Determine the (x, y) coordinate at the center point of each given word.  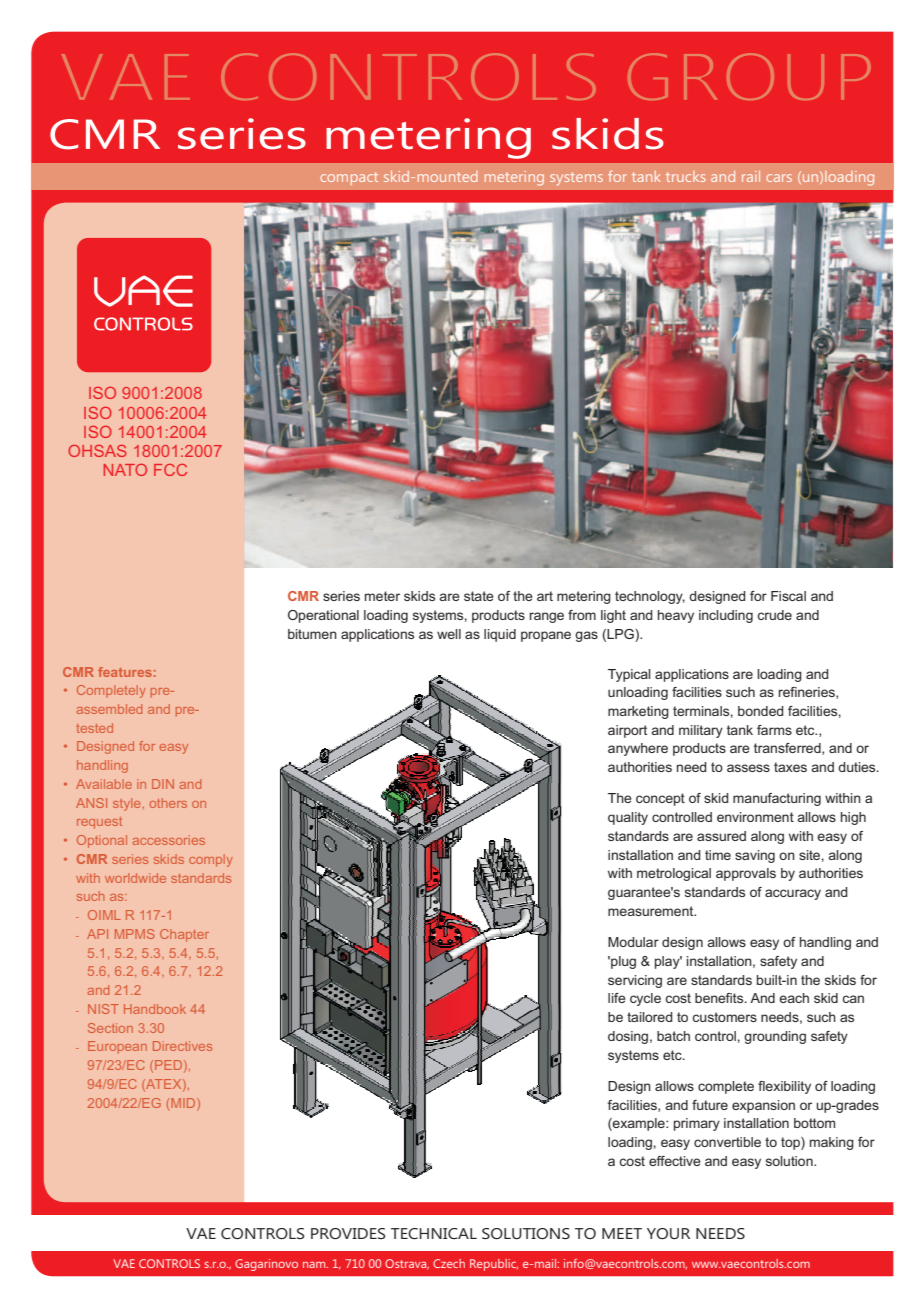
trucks (686, 176)
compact (349, 178)
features (125, 672)
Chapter (184, 935)
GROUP (749, 76)
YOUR (668, 1233)
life (617, 998)
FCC (170, 470)
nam (315, 1264)
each (794, 998)
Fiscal (788, 596)
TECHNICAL (434, 1233)
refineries (808, 693)
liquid (500, 635)
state (479, 596)
